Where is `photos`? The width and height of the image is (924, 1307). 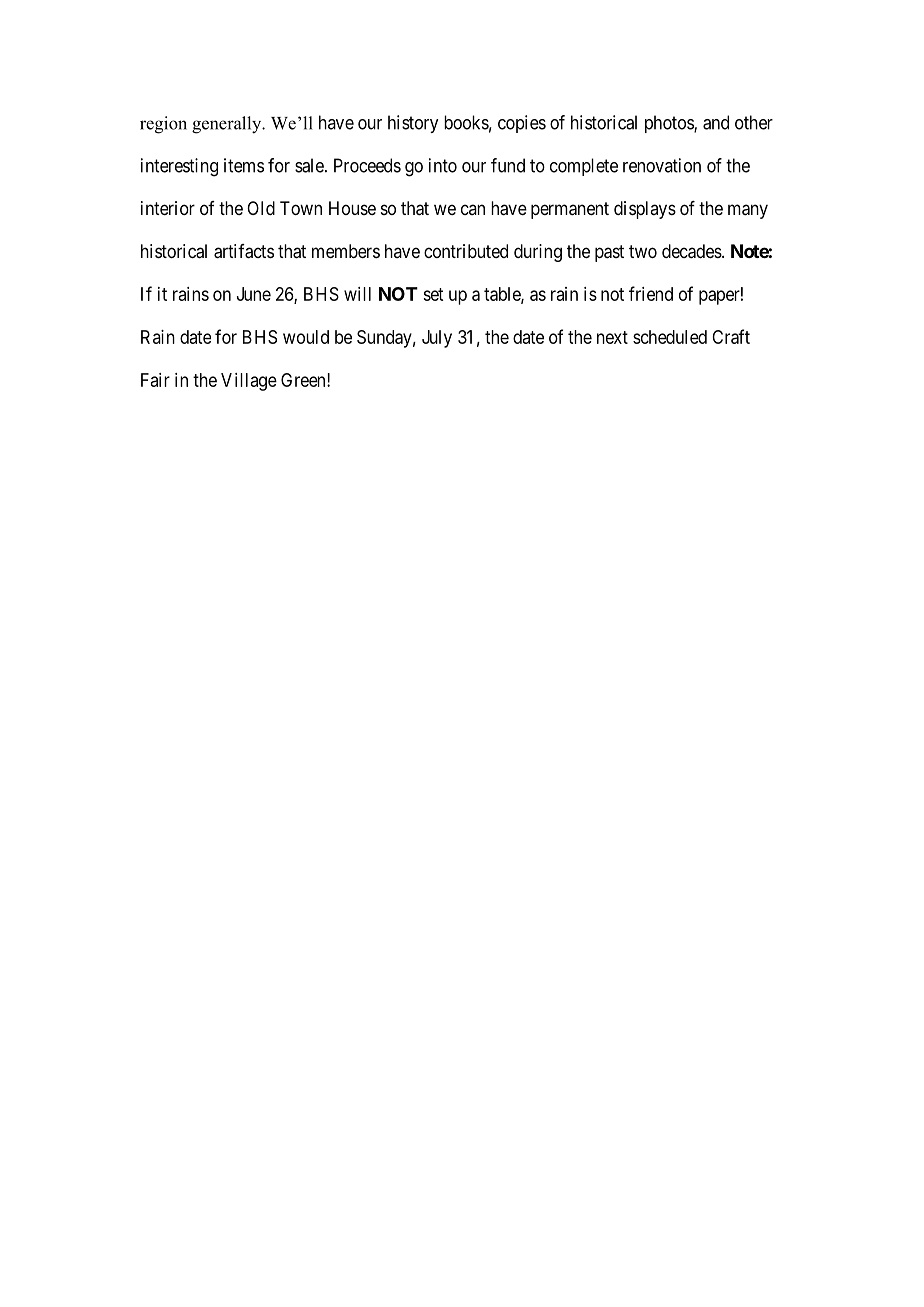
photos is located at coordinates (670, 124).
